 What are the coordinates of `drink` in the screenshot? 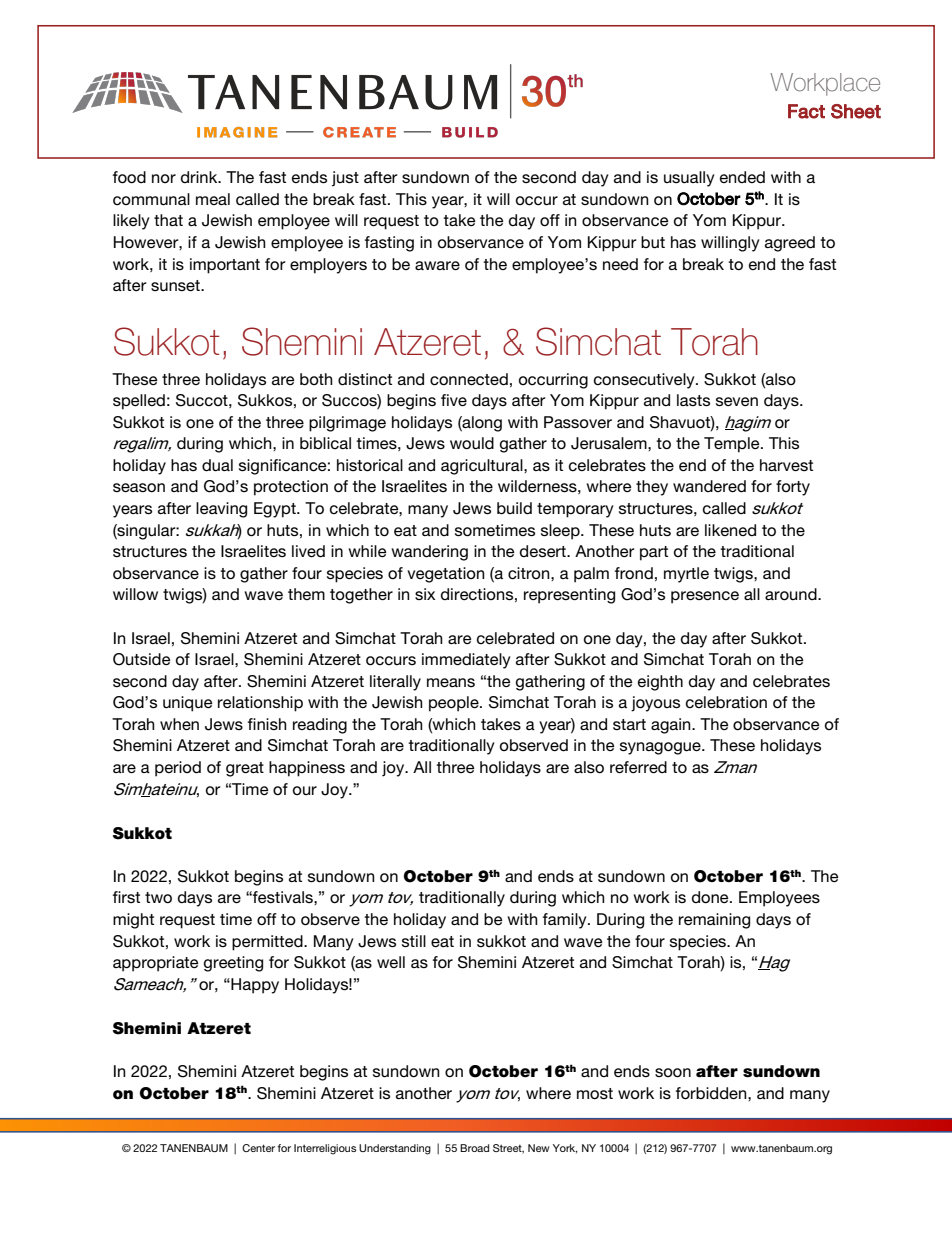 It's located at (200, 177).
